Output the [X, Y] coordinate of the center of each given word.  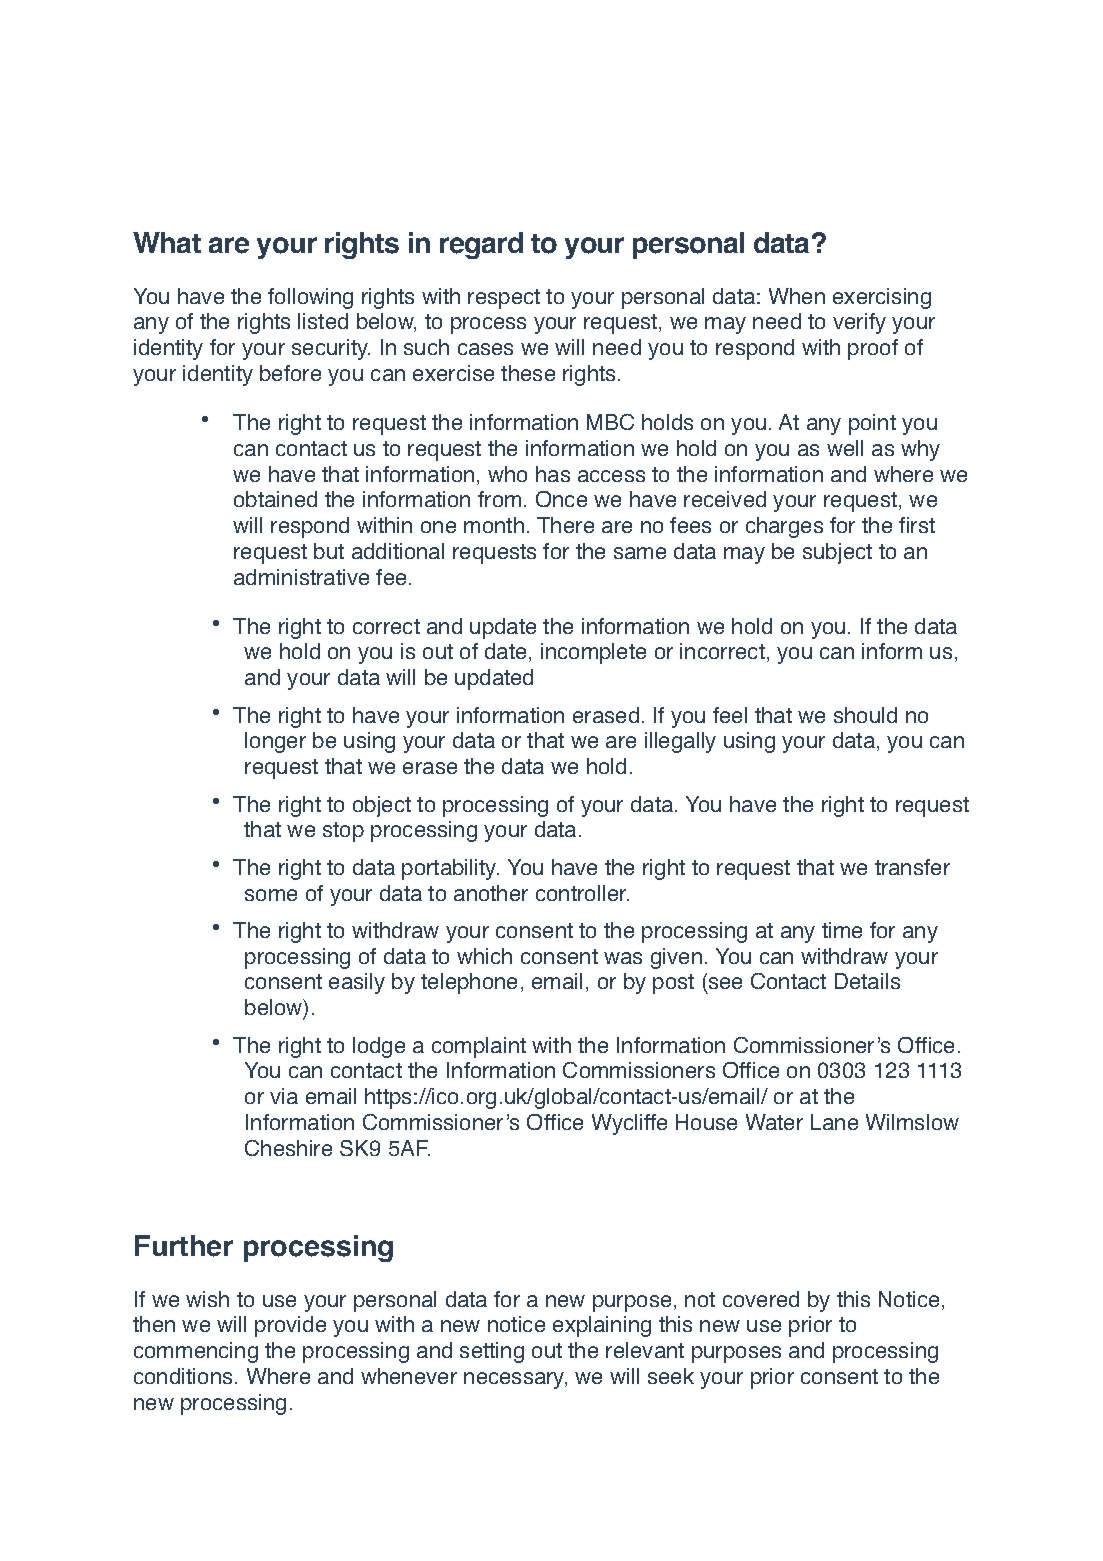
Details [867, 981]
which [484, 956]
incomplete [593, 653]
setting [492, 1352]
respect [504, 299]
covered [761, 1299]
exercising [882, 298]
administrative [301, 577]
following [310, 298]
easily [357, 983]
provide [290, 1326]
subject [837, 553]
